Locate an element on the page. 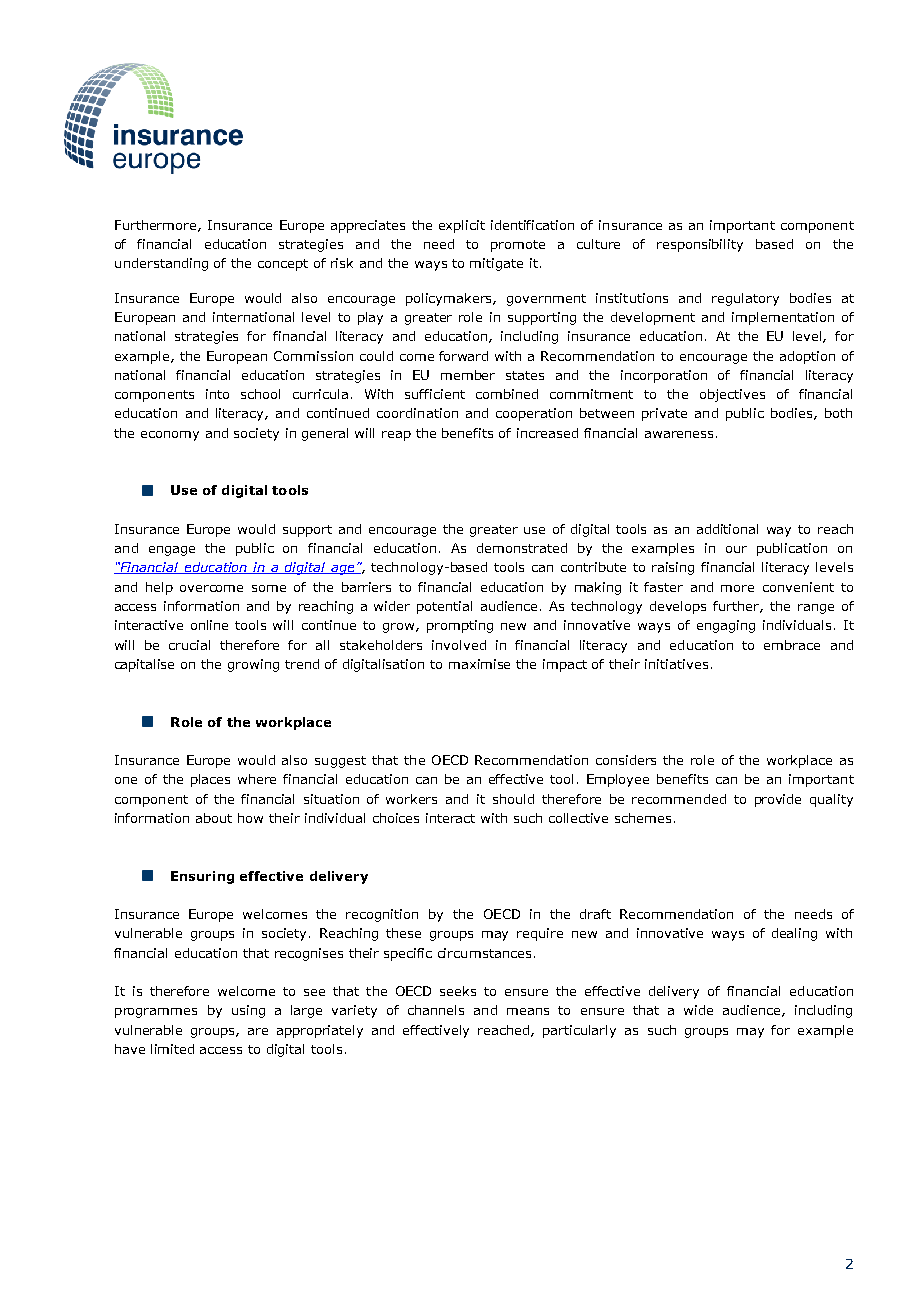  responsibility is located at coordinates (700, 245).
